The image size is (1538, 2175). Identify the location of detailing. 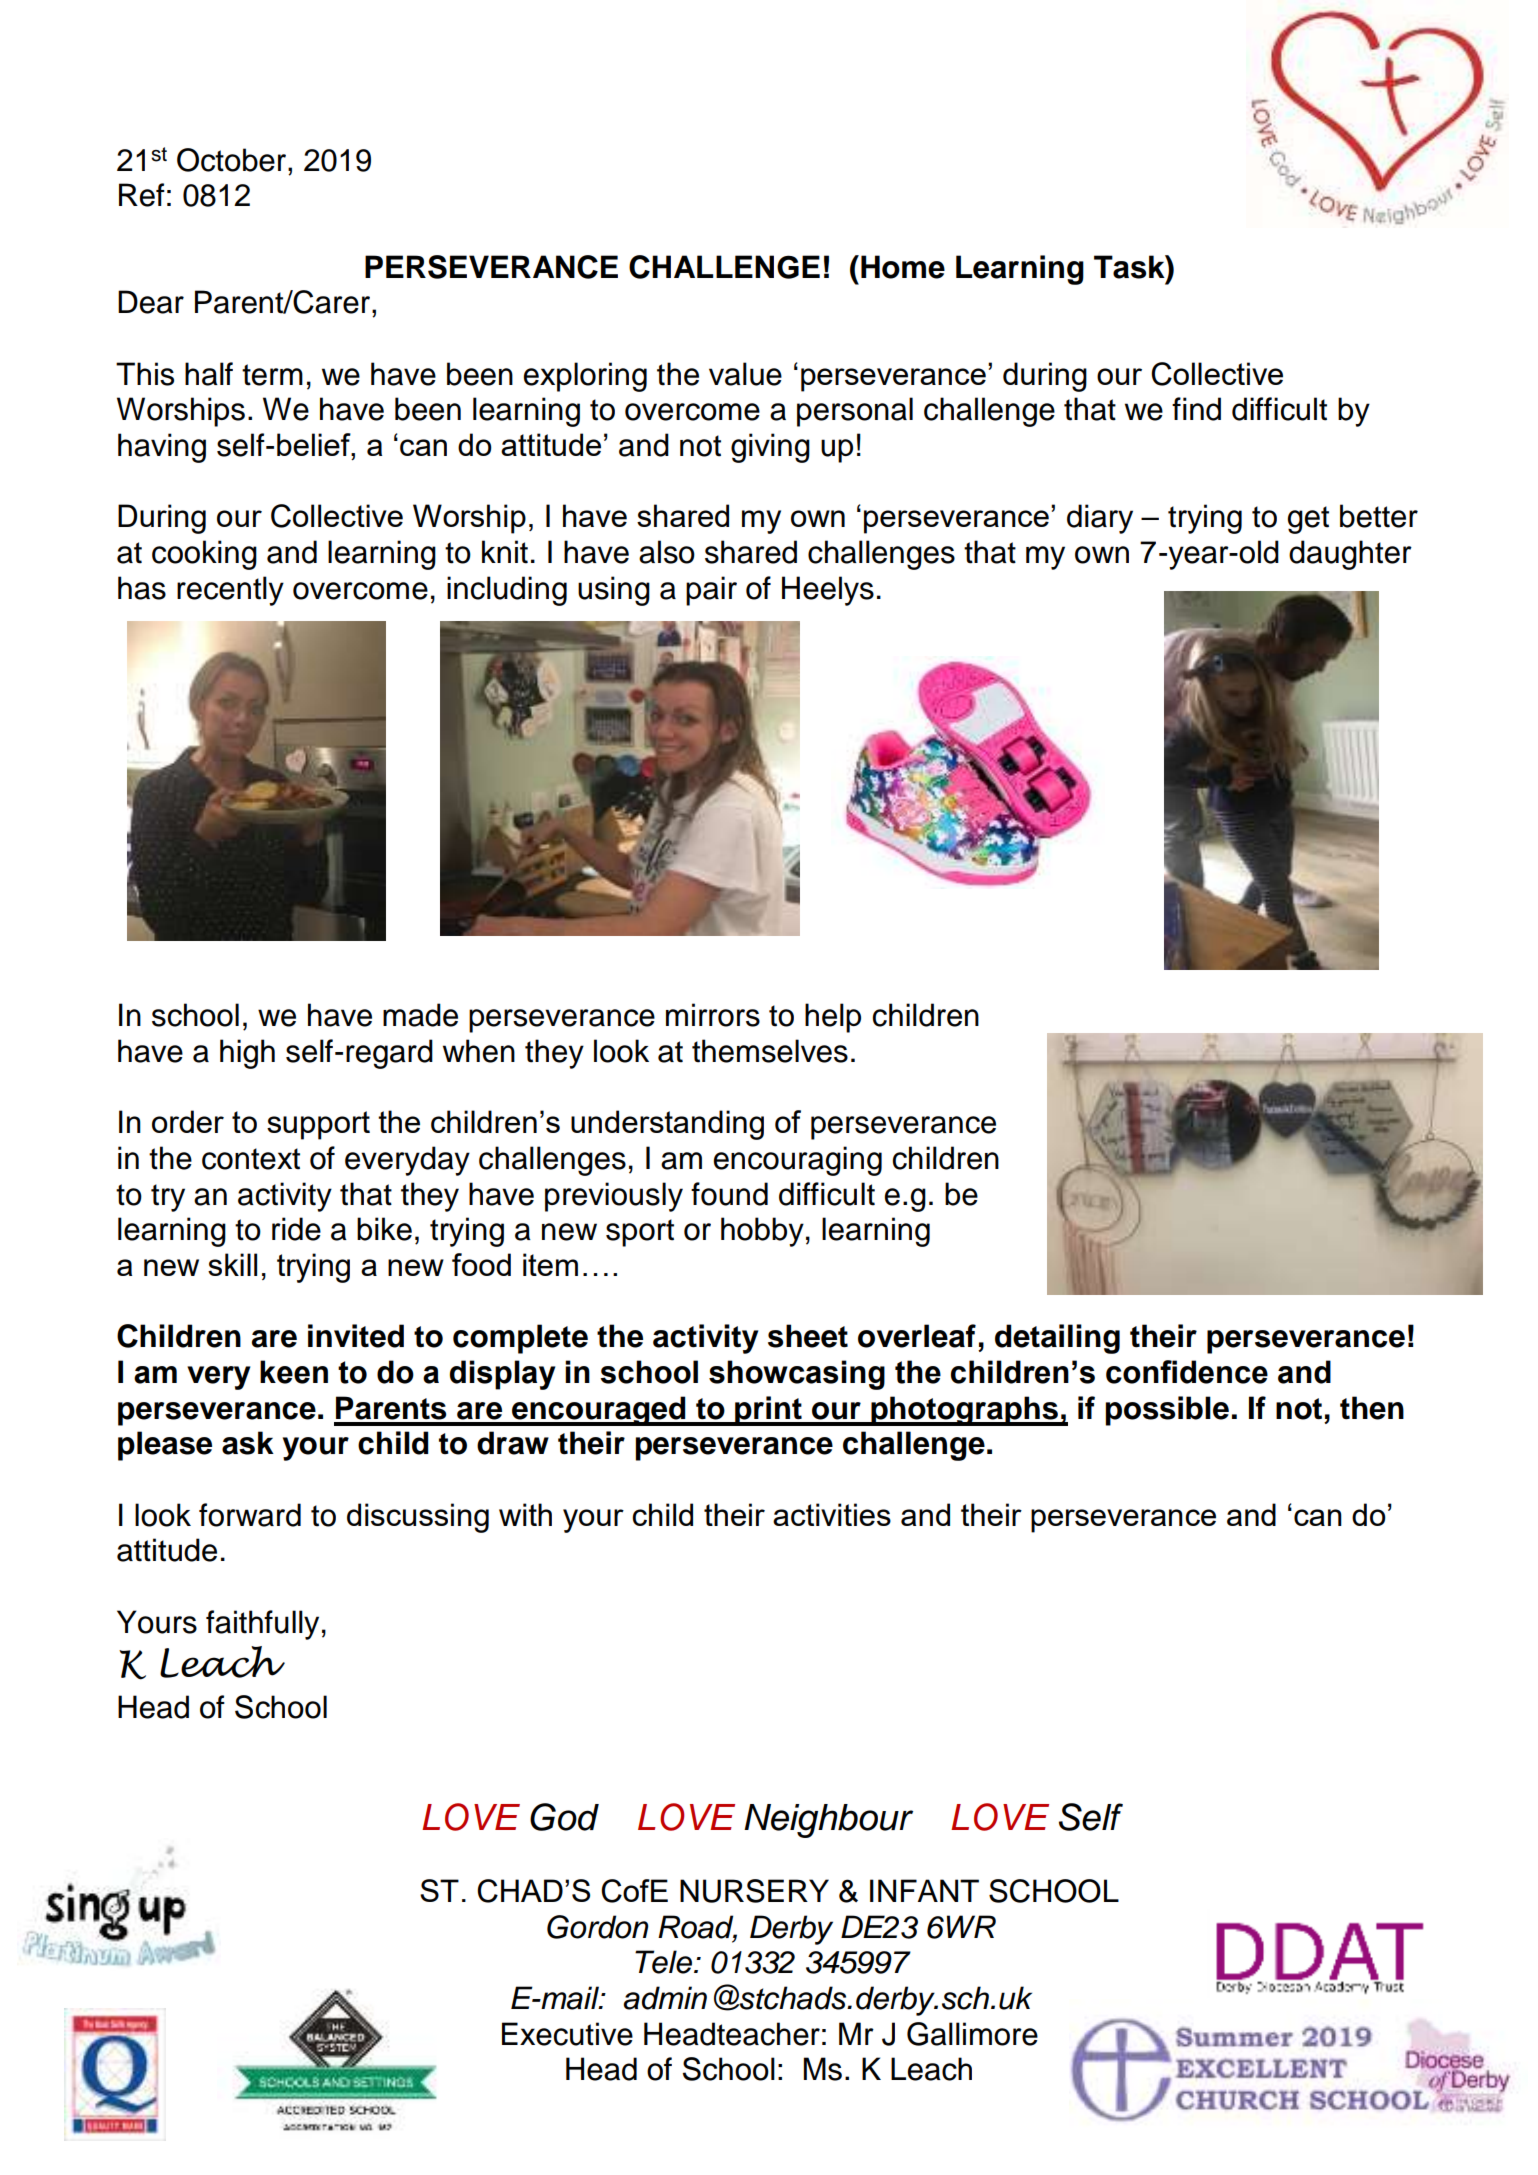
(1057, 1339).
